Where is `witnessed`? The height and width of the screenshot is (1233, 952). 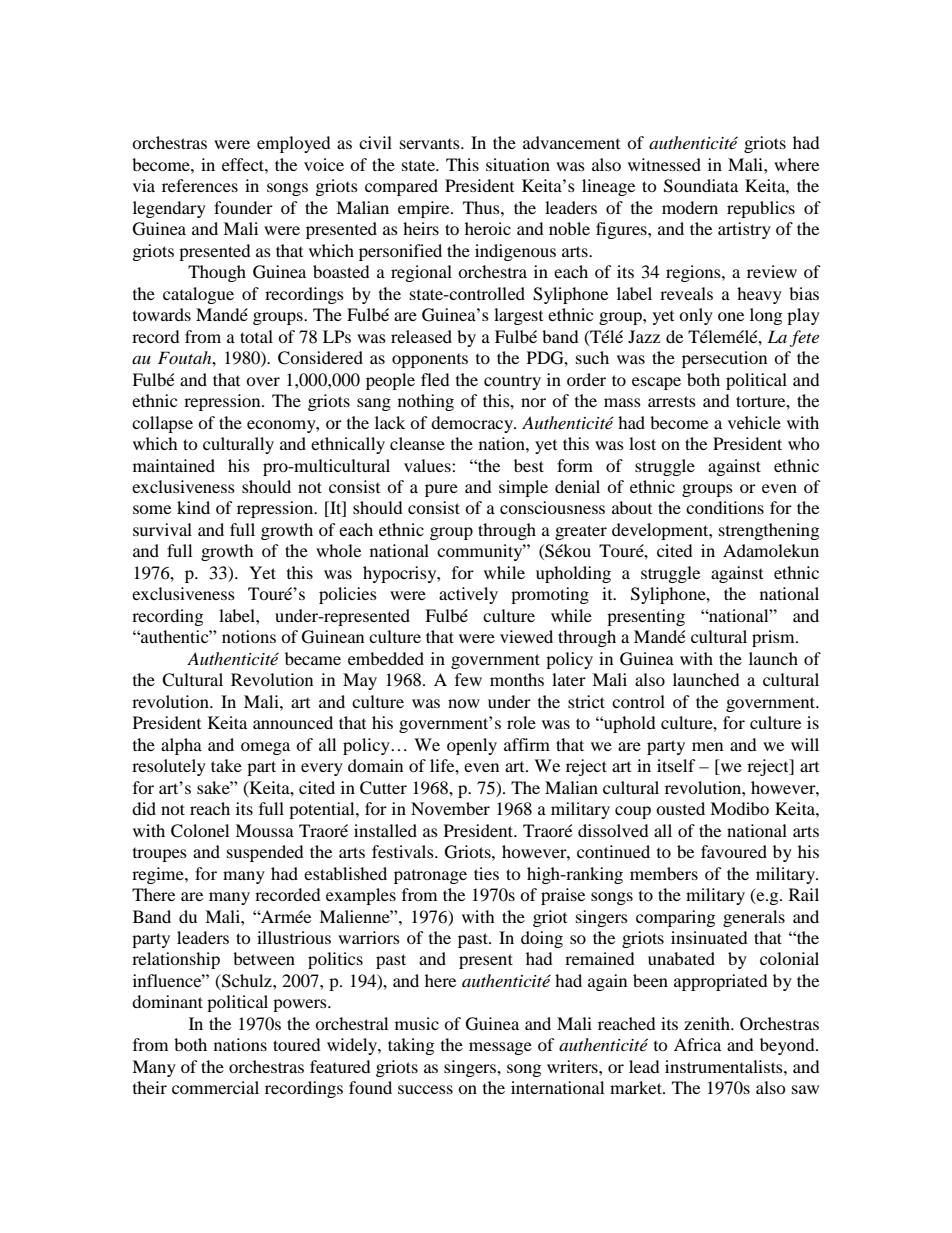 witnessed is located at coordinates (664, 164).
